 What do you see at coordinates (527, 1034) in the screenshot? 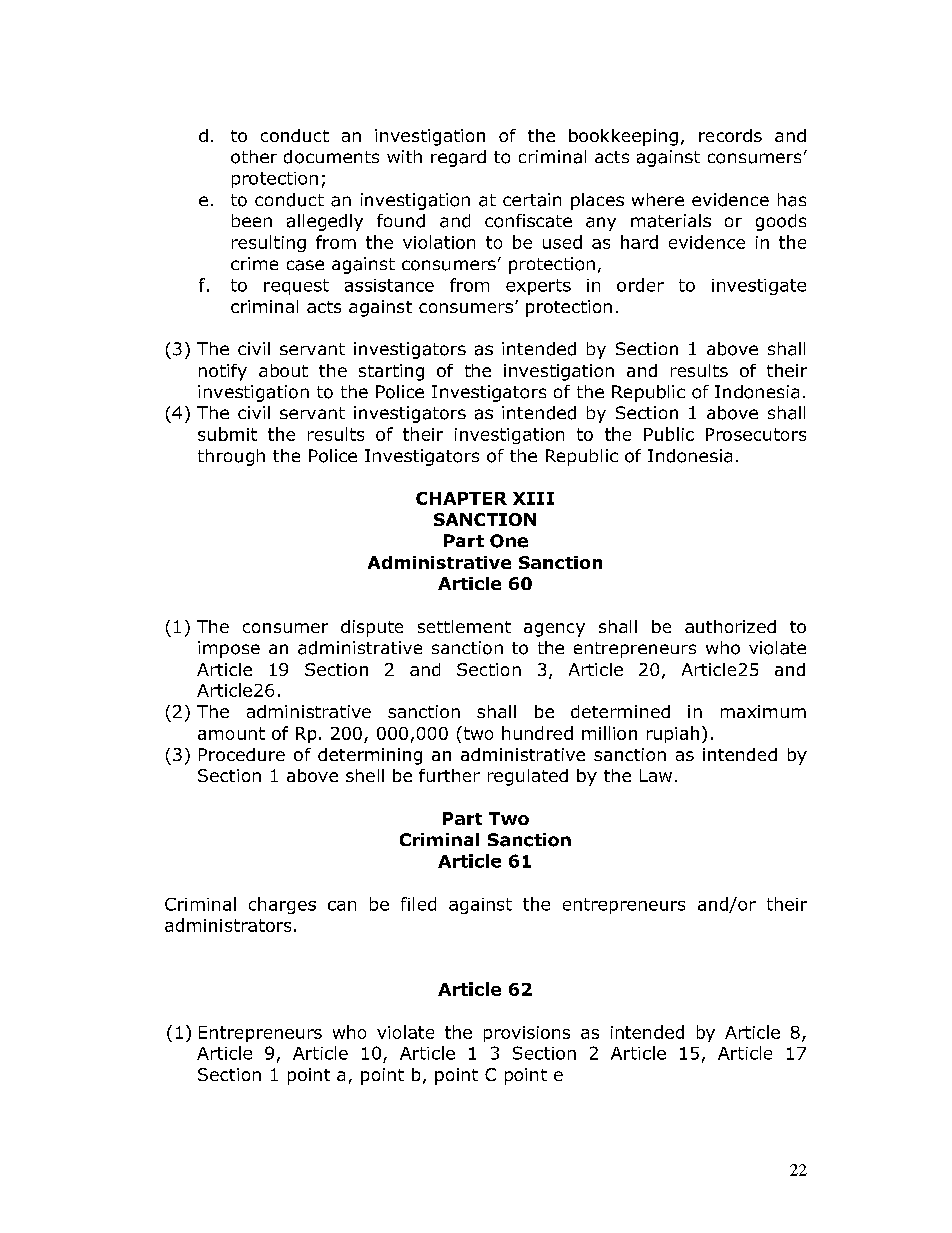
I see `provisions` at bounding box center [527, 1034].
